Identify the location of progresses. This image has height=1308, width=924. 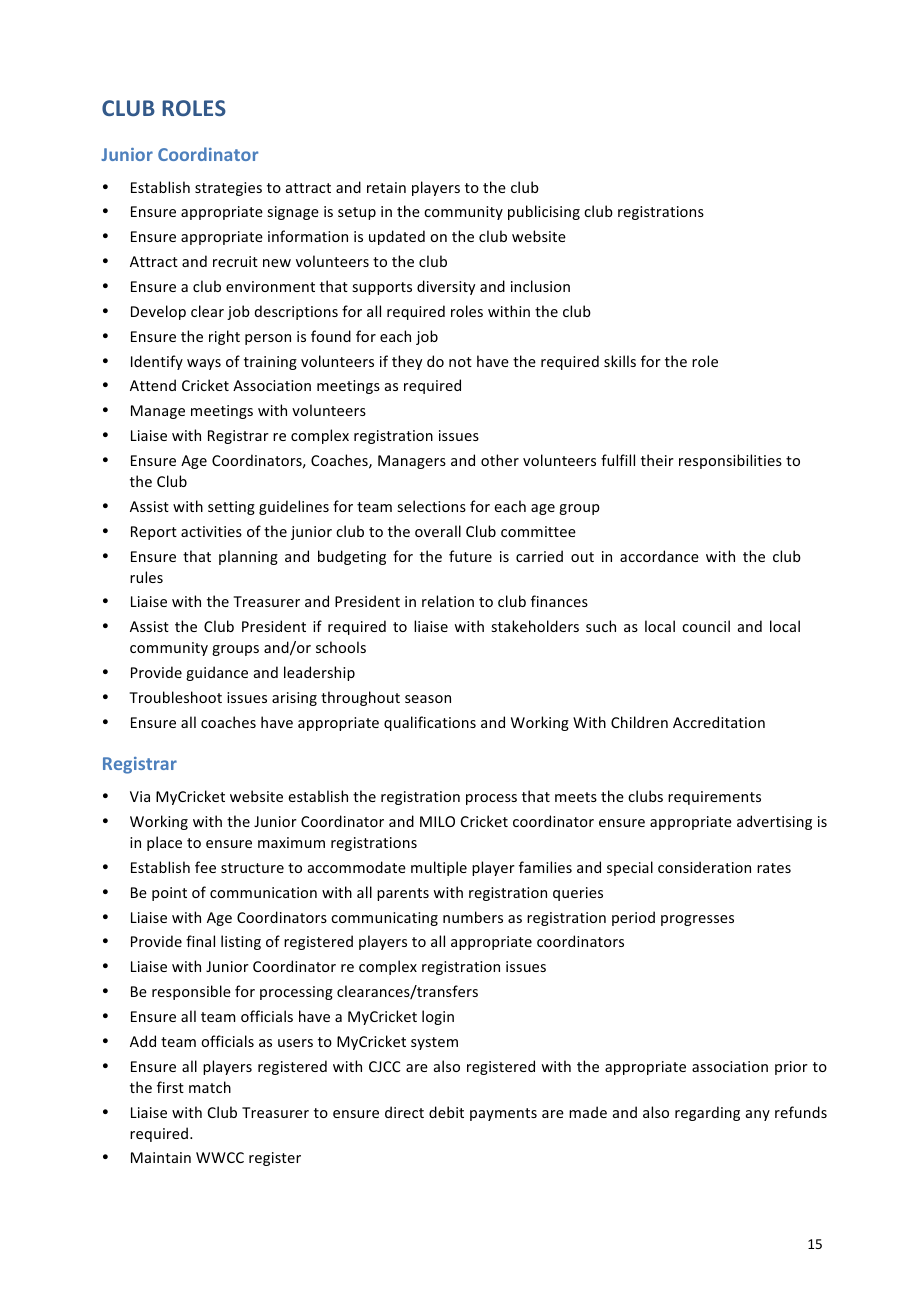
(697, 920).
